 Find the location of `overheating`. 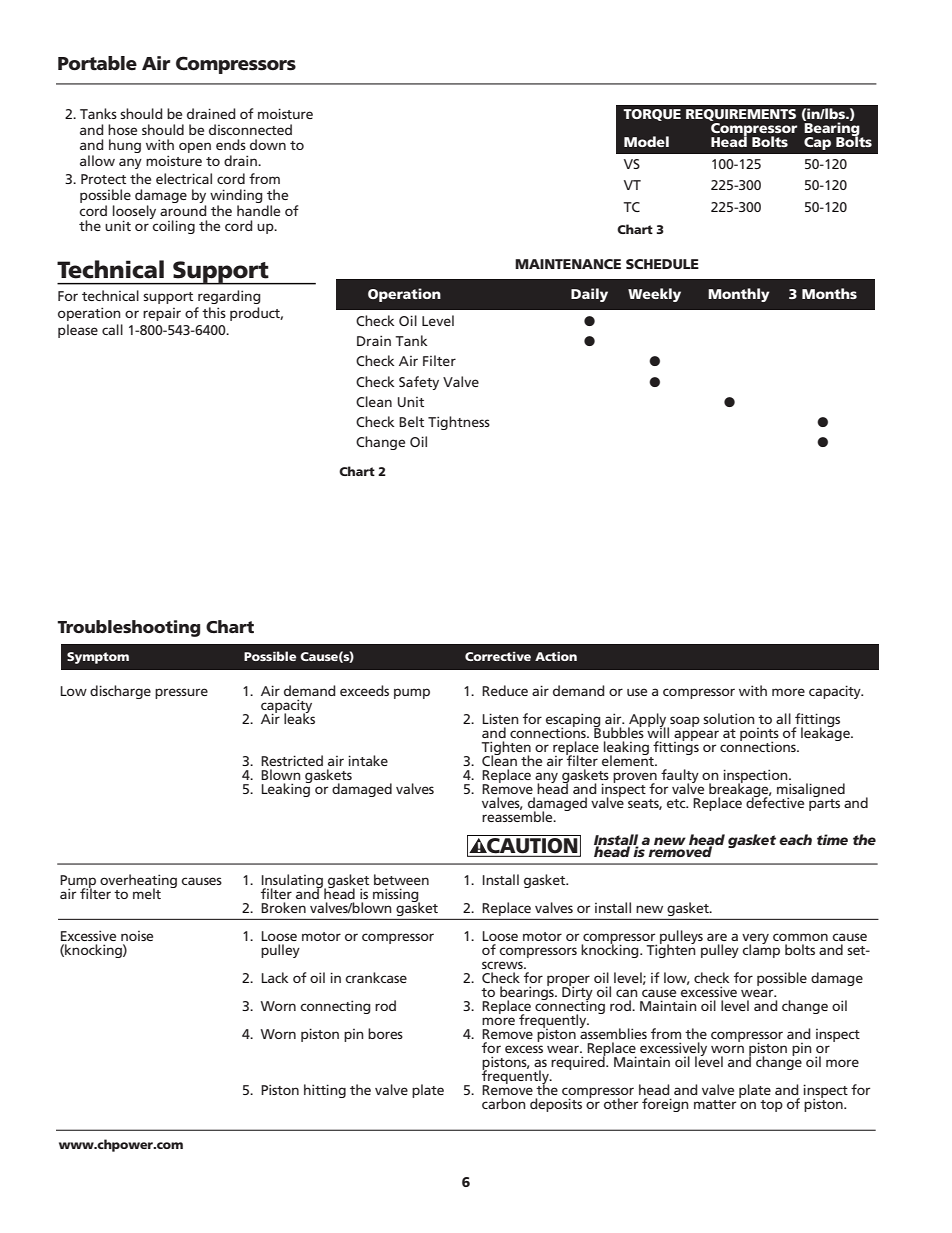

overheating is located at coordinates (138, 882).
